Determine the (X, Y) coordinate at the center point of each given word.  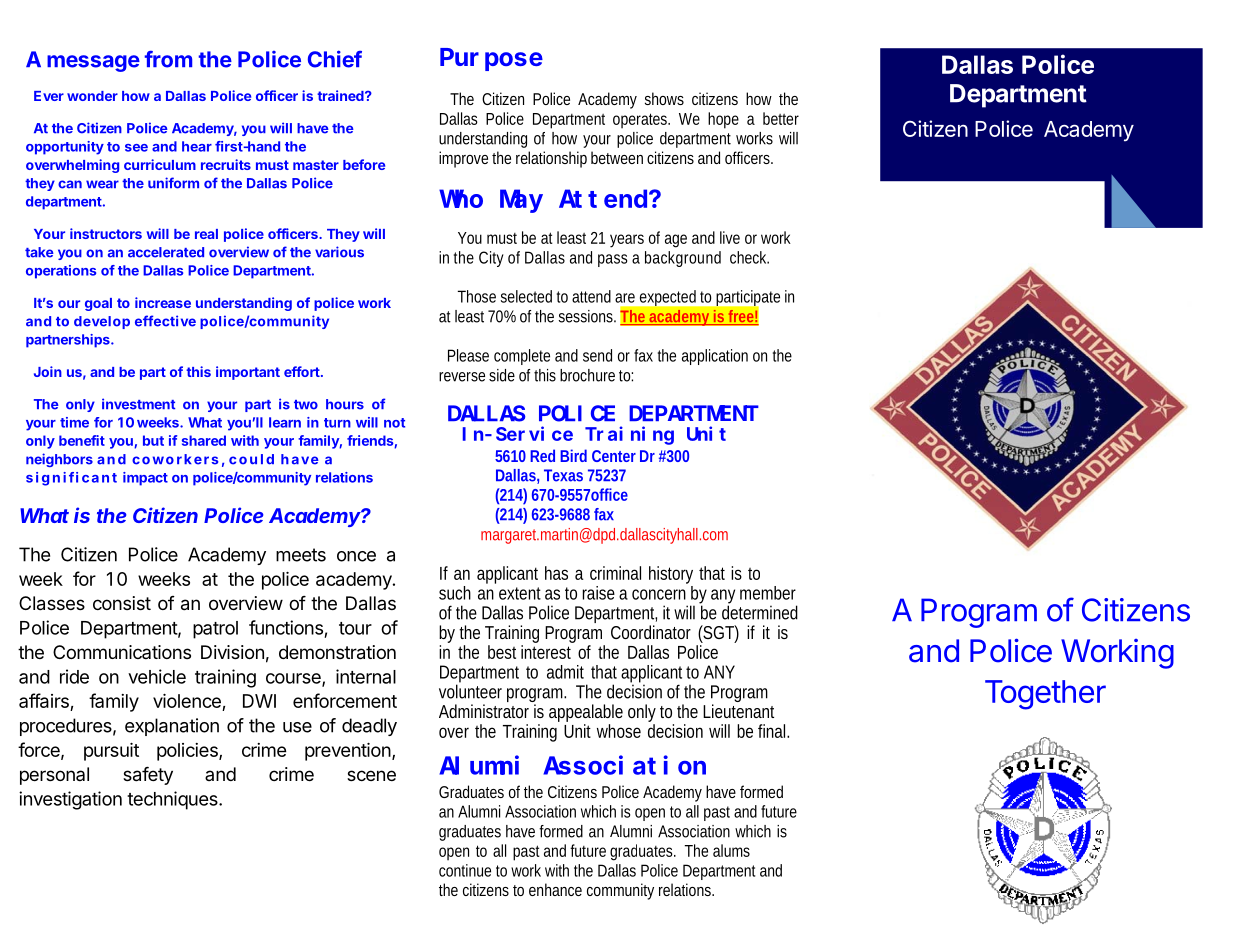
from (168, 59)
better (781, 118)
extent (520, 593)
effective (165, 321)
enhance (555, 889)
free (742, 317)
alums (731, 850)
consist (122, 603)
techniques (173, 800)
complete (522, 357)
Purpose (491, 60)
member (768, 593)
